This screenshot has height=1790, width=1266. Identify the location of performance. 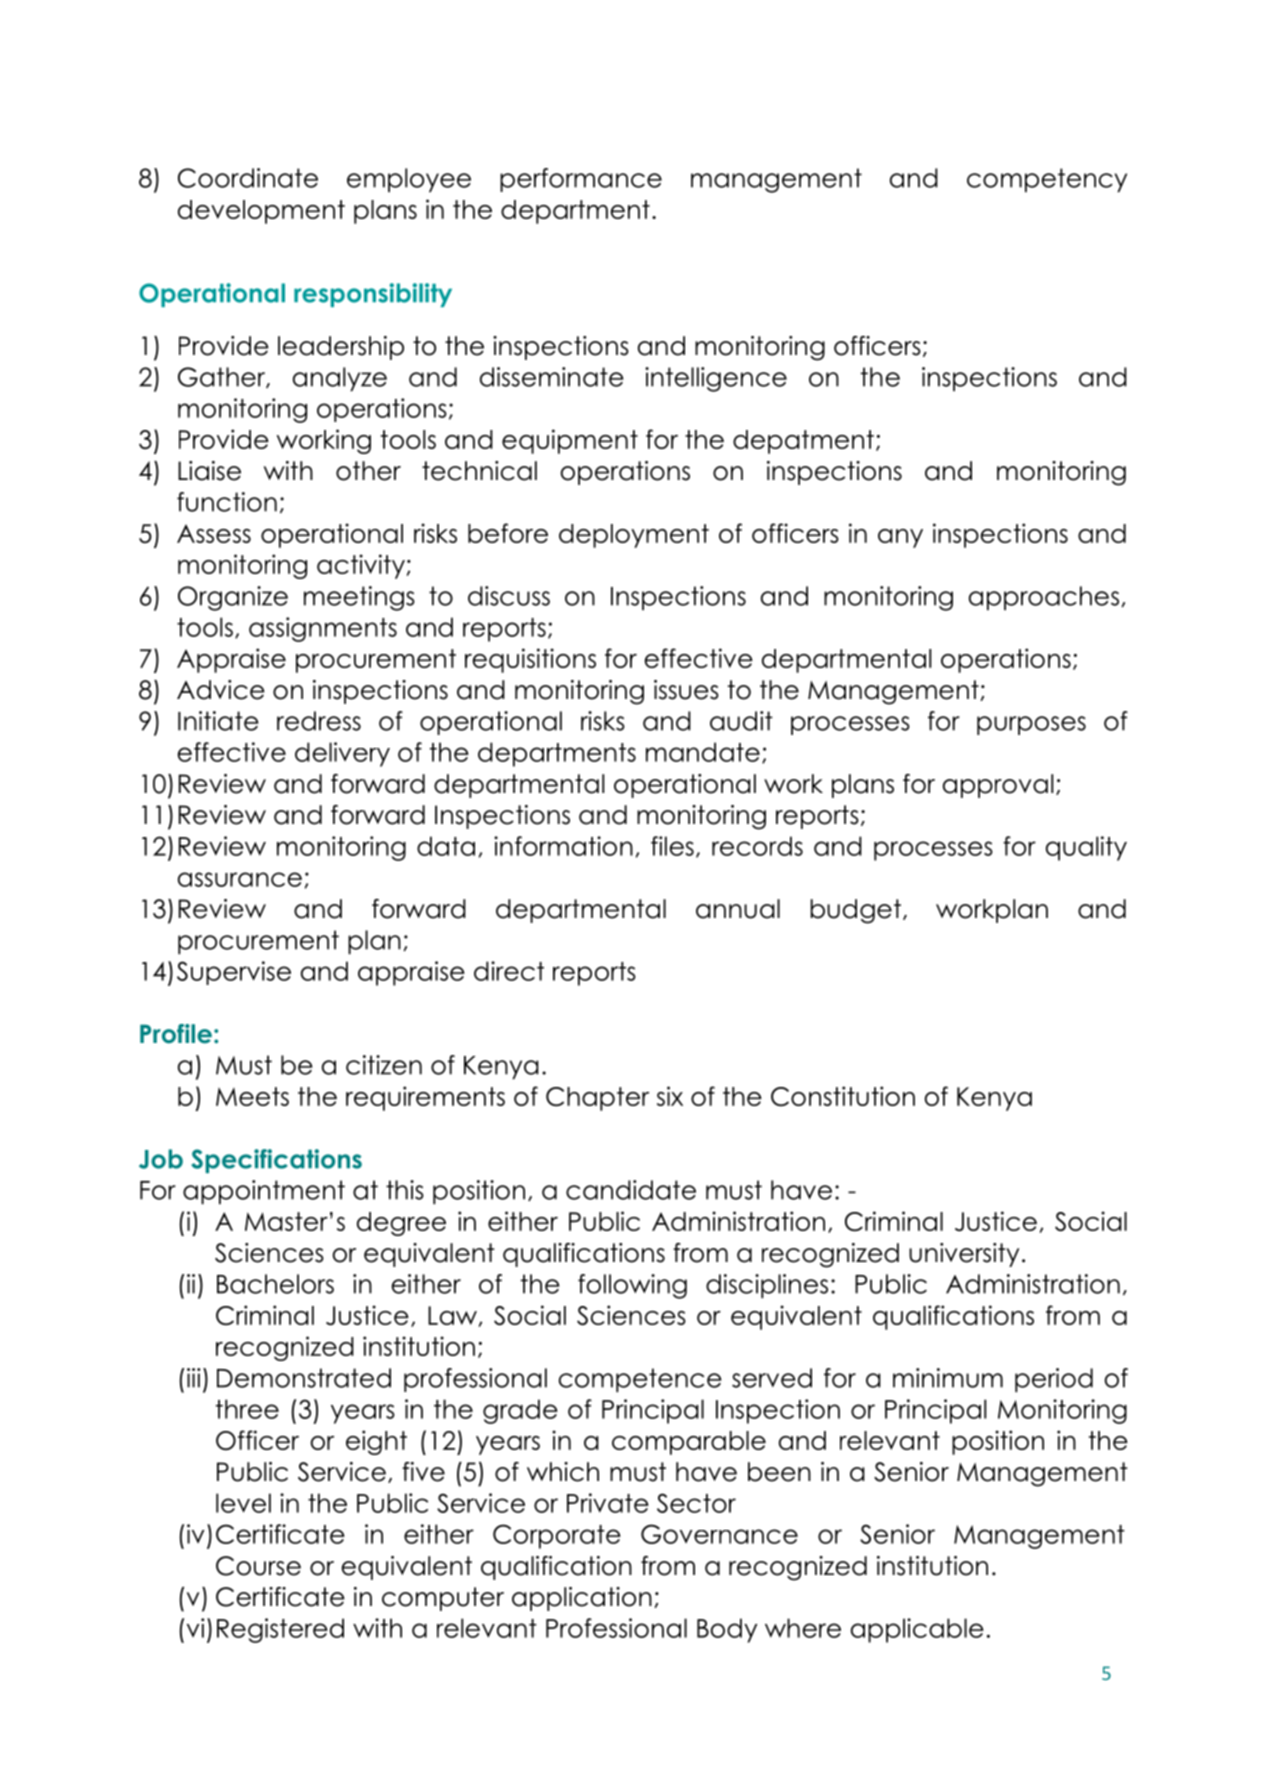
(581, 180).
